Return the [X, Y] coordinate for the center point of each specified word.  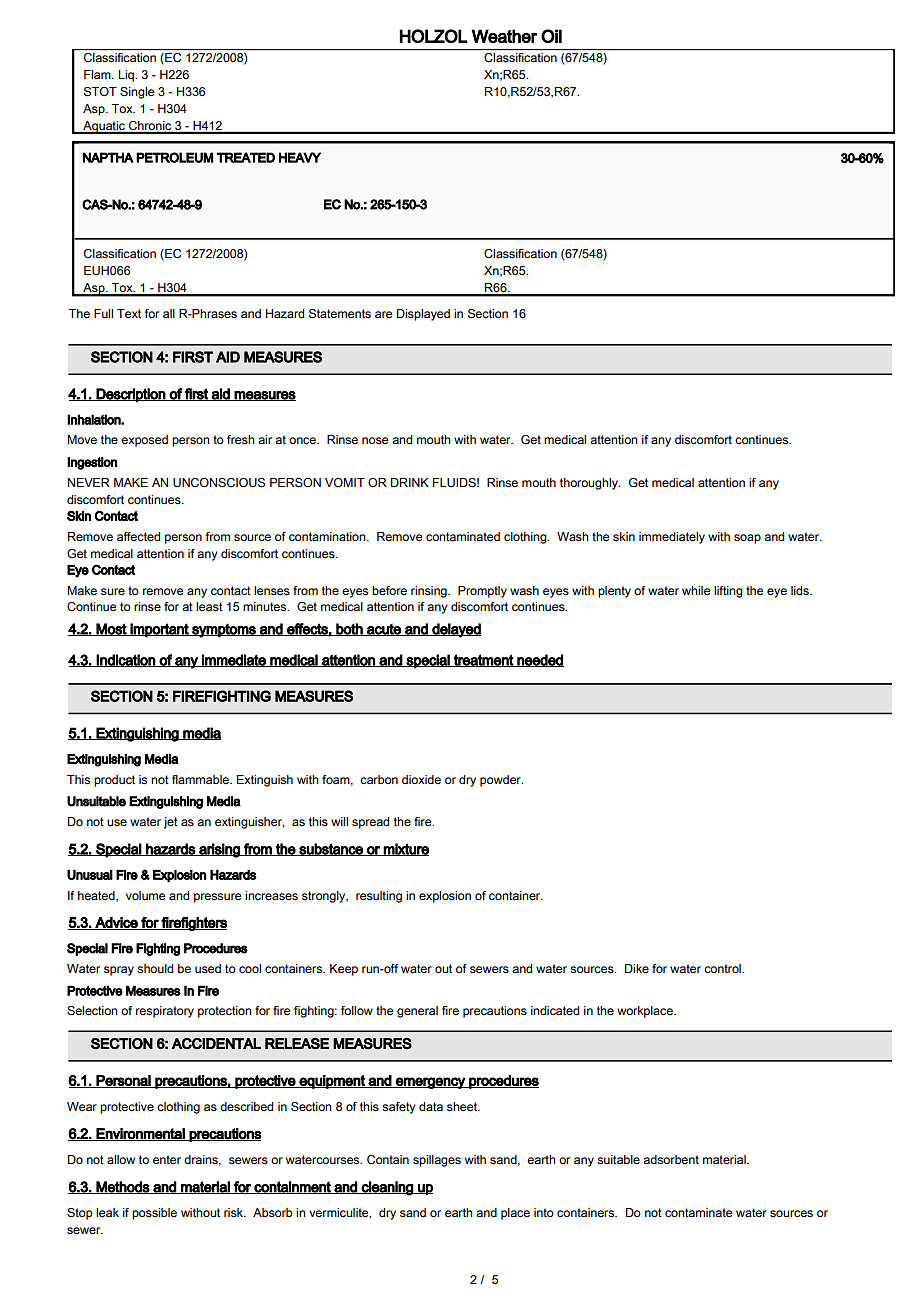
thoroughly [590, 484]
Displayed [423, 315]
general [417, 1012]
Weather [505, 36]
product [114, 781]
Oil [551, 36]
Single [137, 93]
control [723, 968]
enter [167, 1159]
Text [129, 313]
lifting [728, 592]
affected [138, 536]
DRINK [410, 482]
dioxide [421, 779]
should [155, 969]
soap [747, 539]
